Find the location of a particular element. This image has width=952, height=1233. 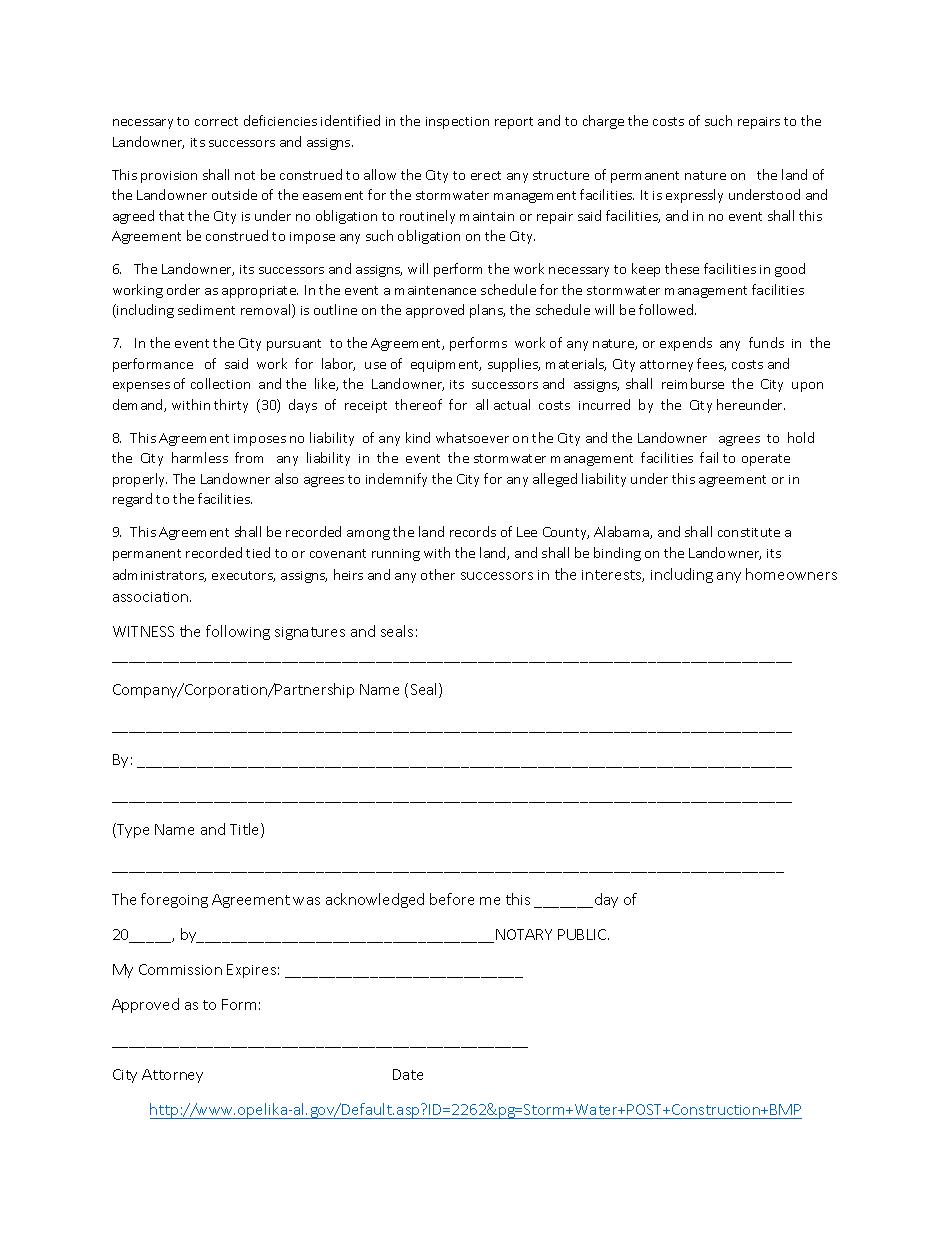

harmless is located at coordinates (200, 457).
